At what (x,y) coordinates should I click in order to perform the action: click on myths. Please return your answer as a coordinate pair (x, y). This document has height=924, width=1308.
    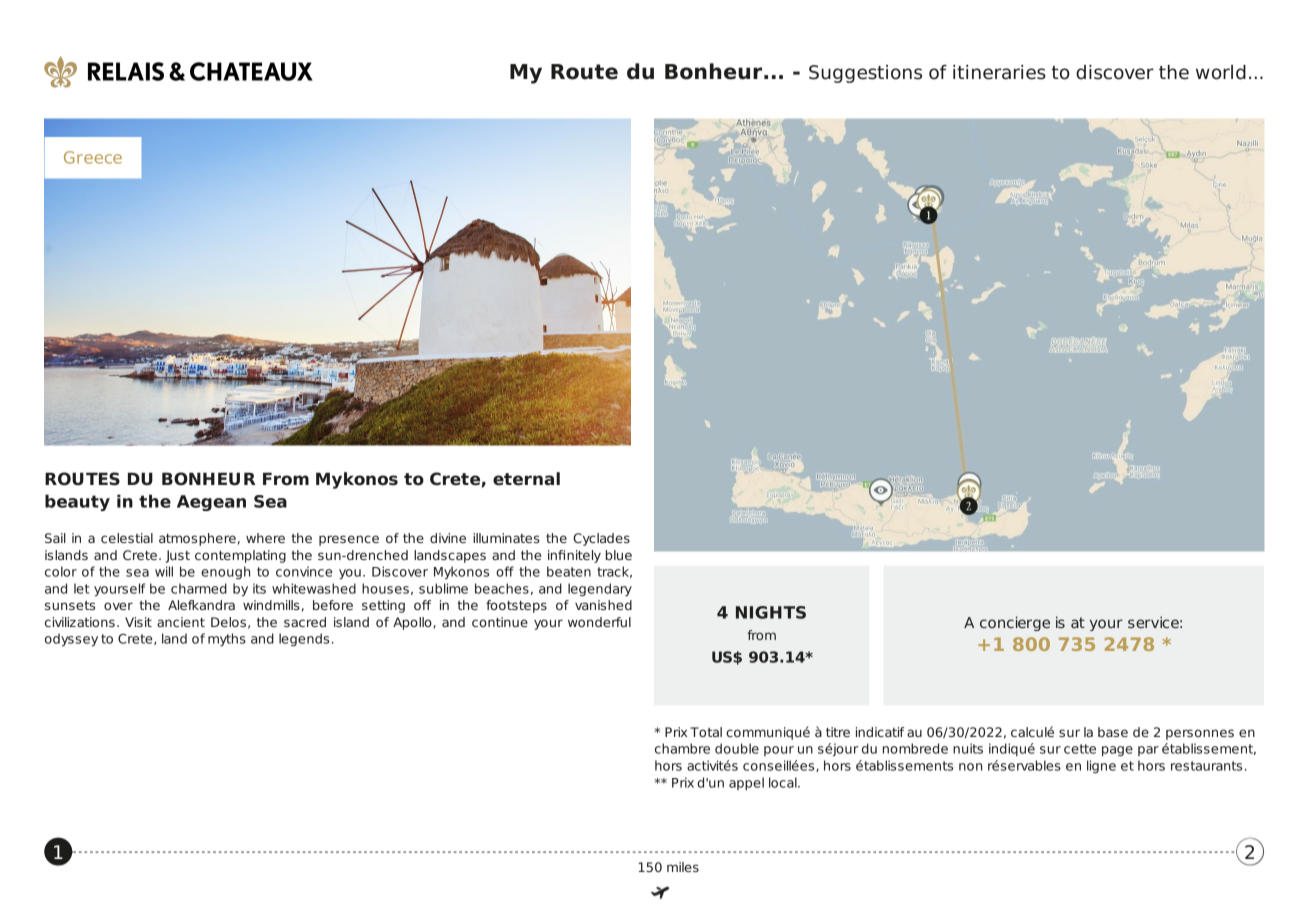
    Looking at the image, I should click on (227, 640).
